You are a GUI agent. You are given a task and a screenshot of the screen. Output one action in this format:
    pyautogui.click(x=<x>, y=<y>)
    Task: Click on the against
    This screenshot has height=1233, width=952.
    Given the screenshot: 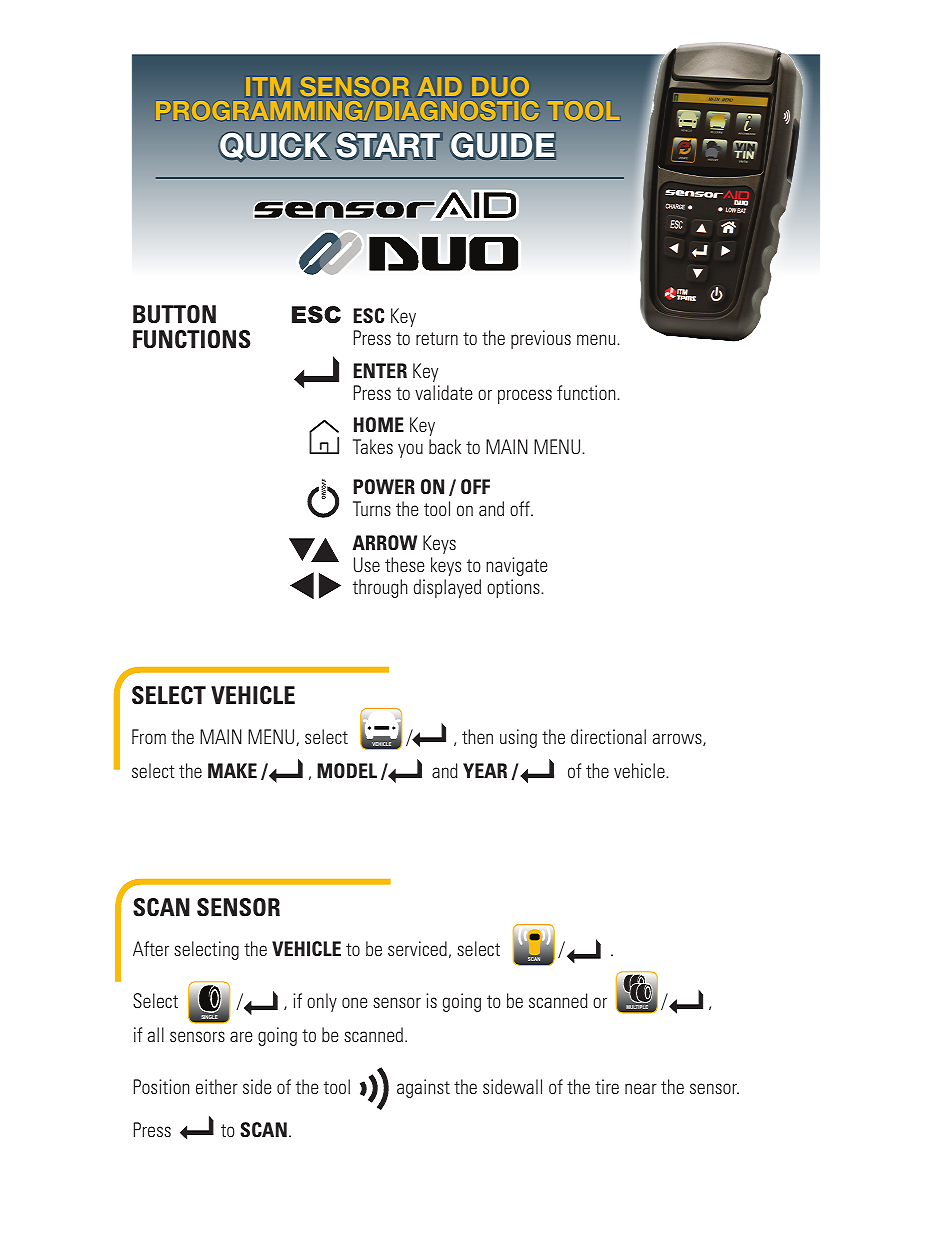 What is the action you would take?
    pyautogui.click(x=423, y=1088)
